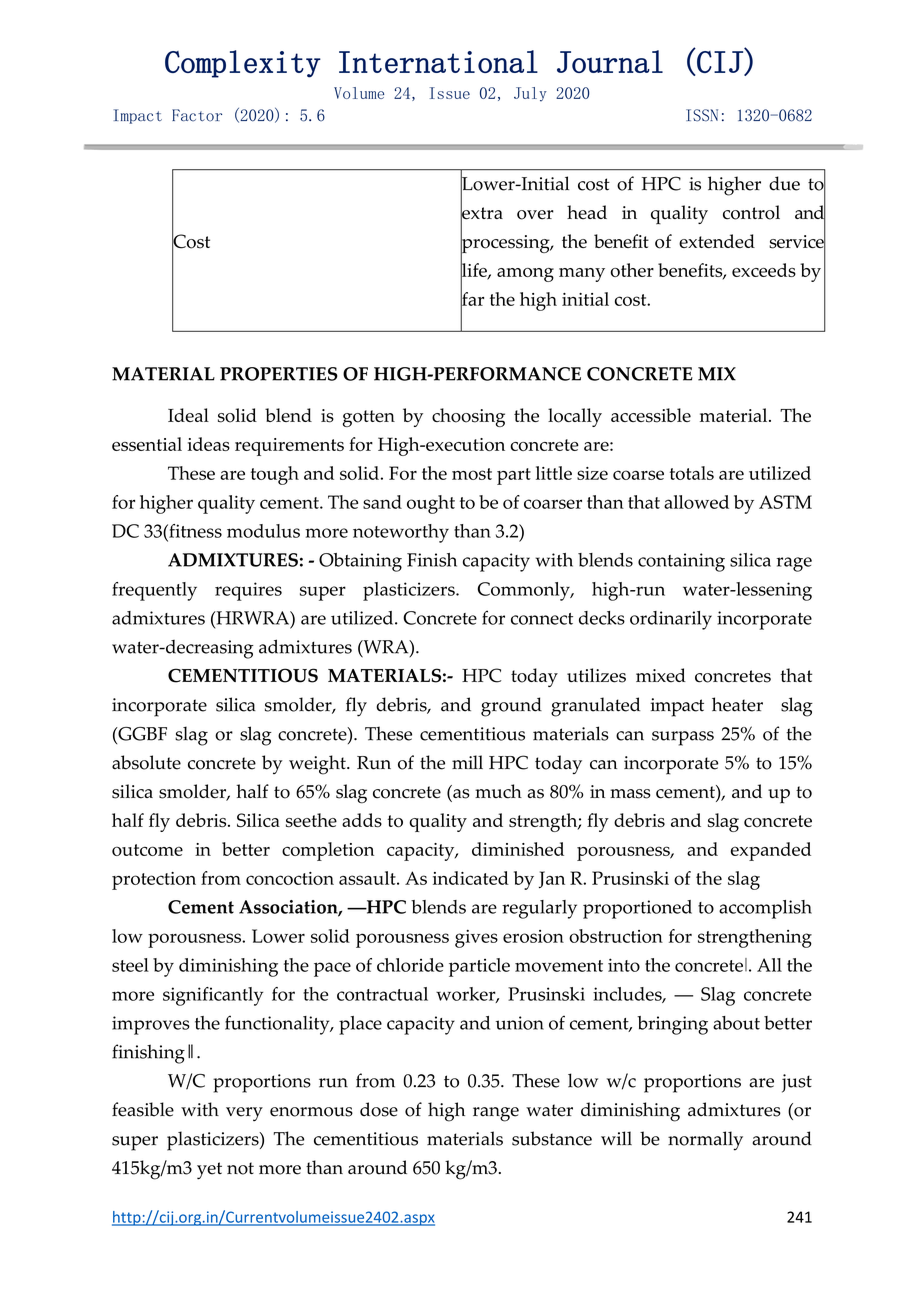 This page has width=924, height=1308. Describe the element at coordinates (438, 61) in the page. I see `International` at that location.
